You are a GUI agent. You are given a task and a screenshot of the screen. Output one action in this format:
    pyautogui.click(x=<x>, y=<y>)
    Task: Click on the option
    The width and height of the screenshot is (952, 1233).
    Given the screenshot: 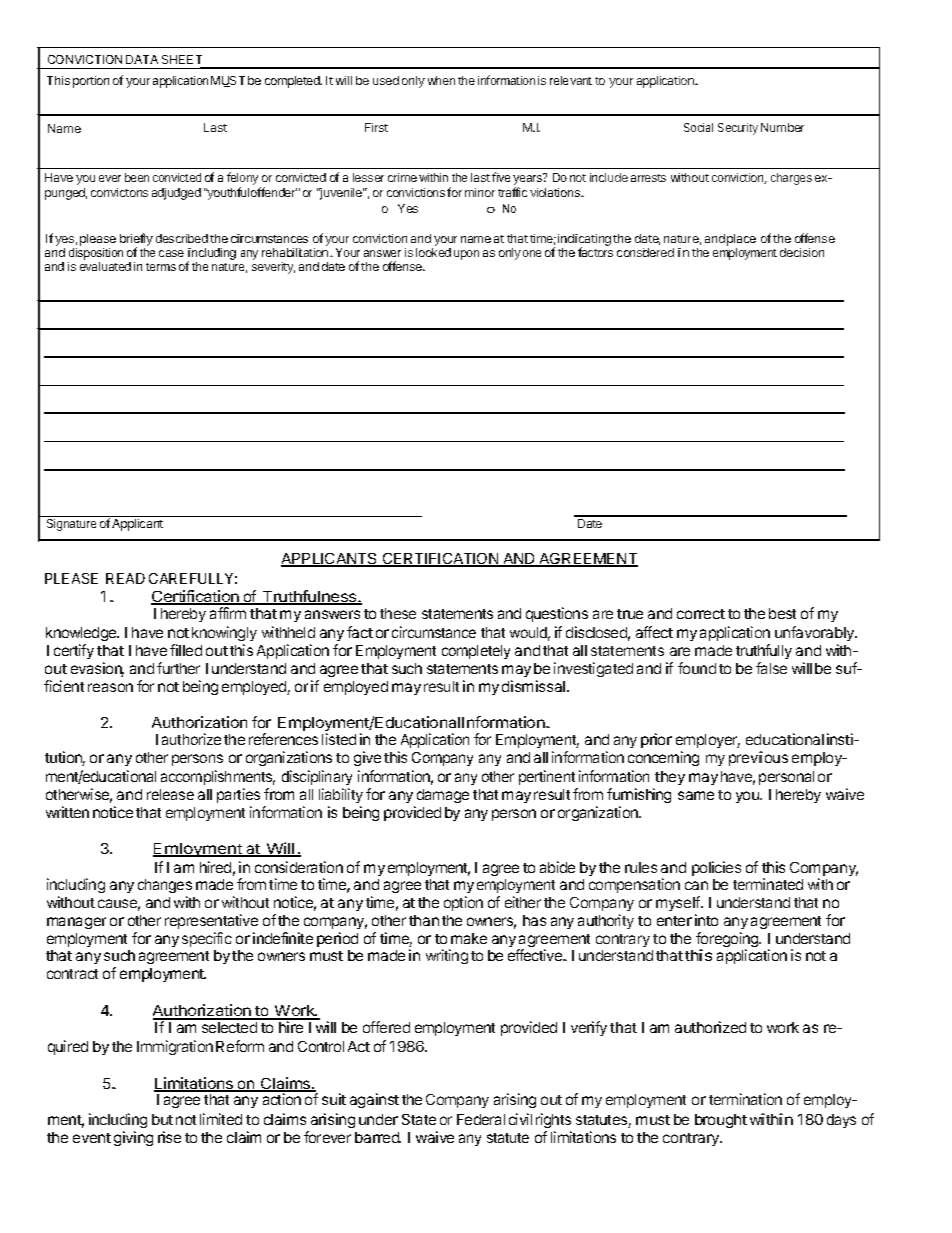 What is the action you would take?
    pyautogui.click(x=463, y=903)
